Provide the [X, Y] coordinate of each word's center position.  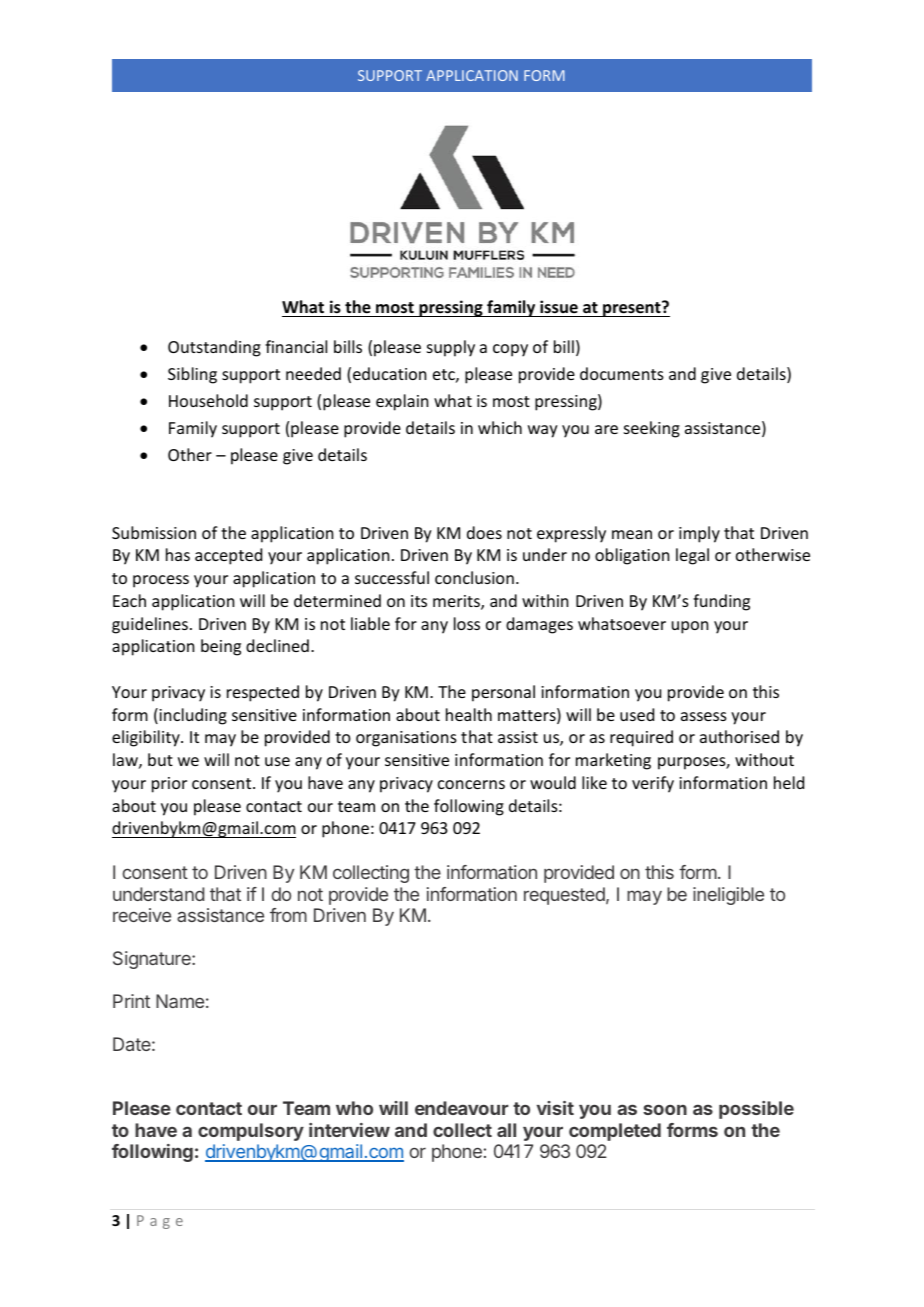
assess [704, 716]
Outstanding [214, 348]
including [192, 716]
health [469, 714]
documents [622, 373]
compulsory [251, 1132]
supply [451, 348]
